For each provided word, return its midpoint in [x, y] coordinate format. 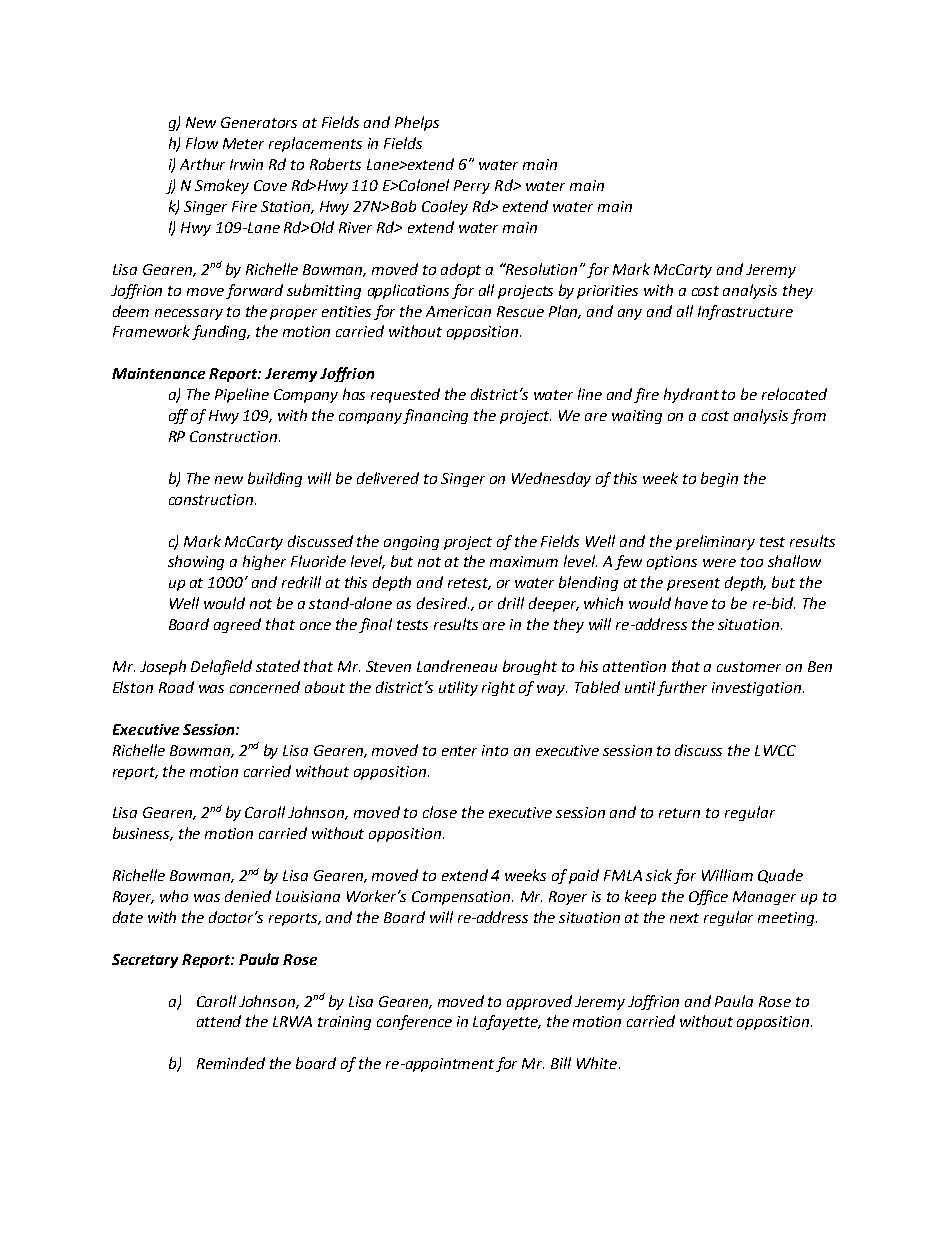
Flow [202, 143]
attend [219, 1021]
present [693, 584]
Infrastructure [745, 312]
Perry [472, 187]
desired [443, 603]
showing [196, 562]
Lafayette [507, 1022]
